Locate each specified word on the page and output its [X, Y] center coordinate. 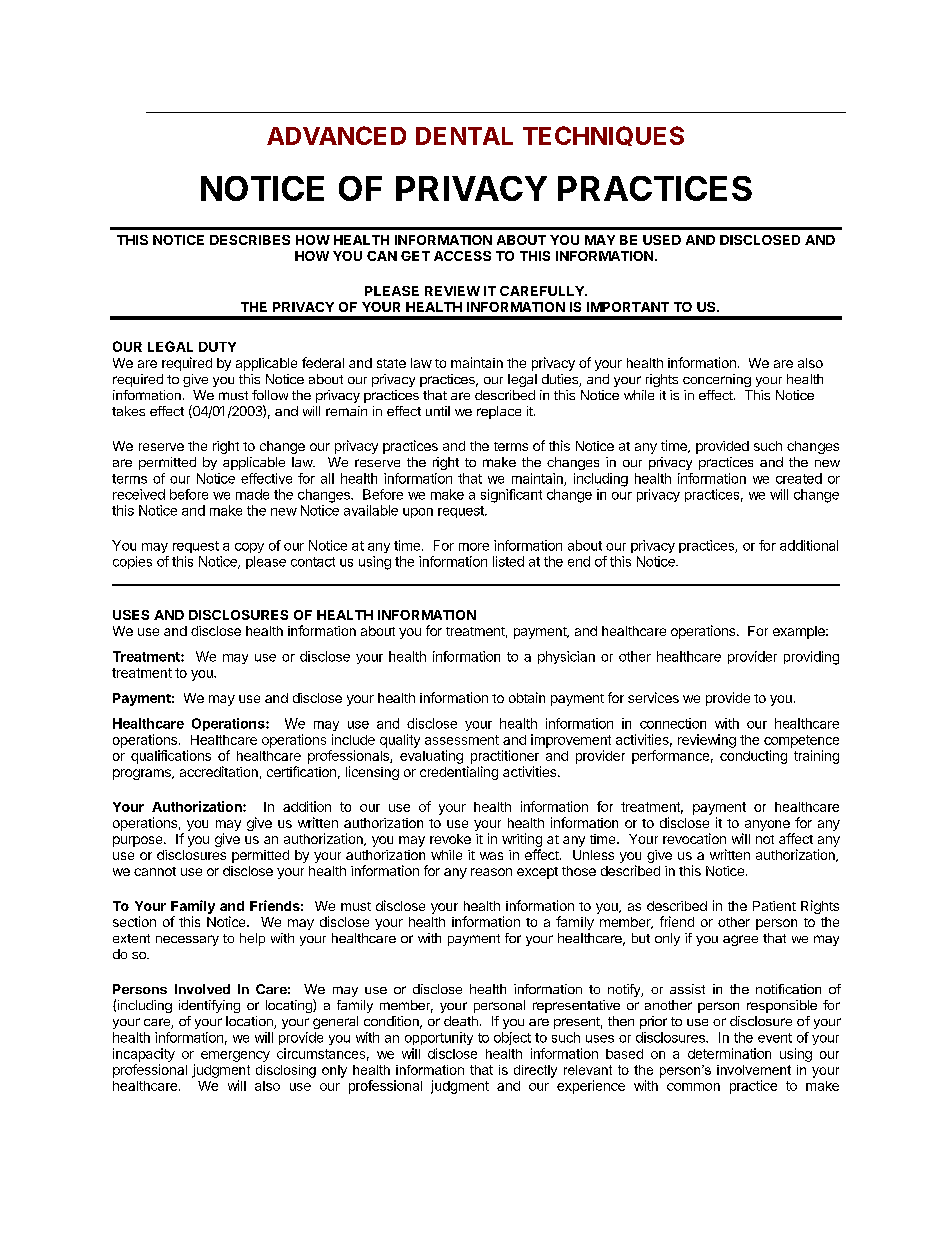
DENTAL [464, 136]
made [252, 494]
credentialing [459, 773]
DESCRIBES [250, 240]
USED [662, 240]
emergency [235, 1056]
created [799, 478]
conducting [753, 757]
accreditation [219, 771]
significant [511, 496]
